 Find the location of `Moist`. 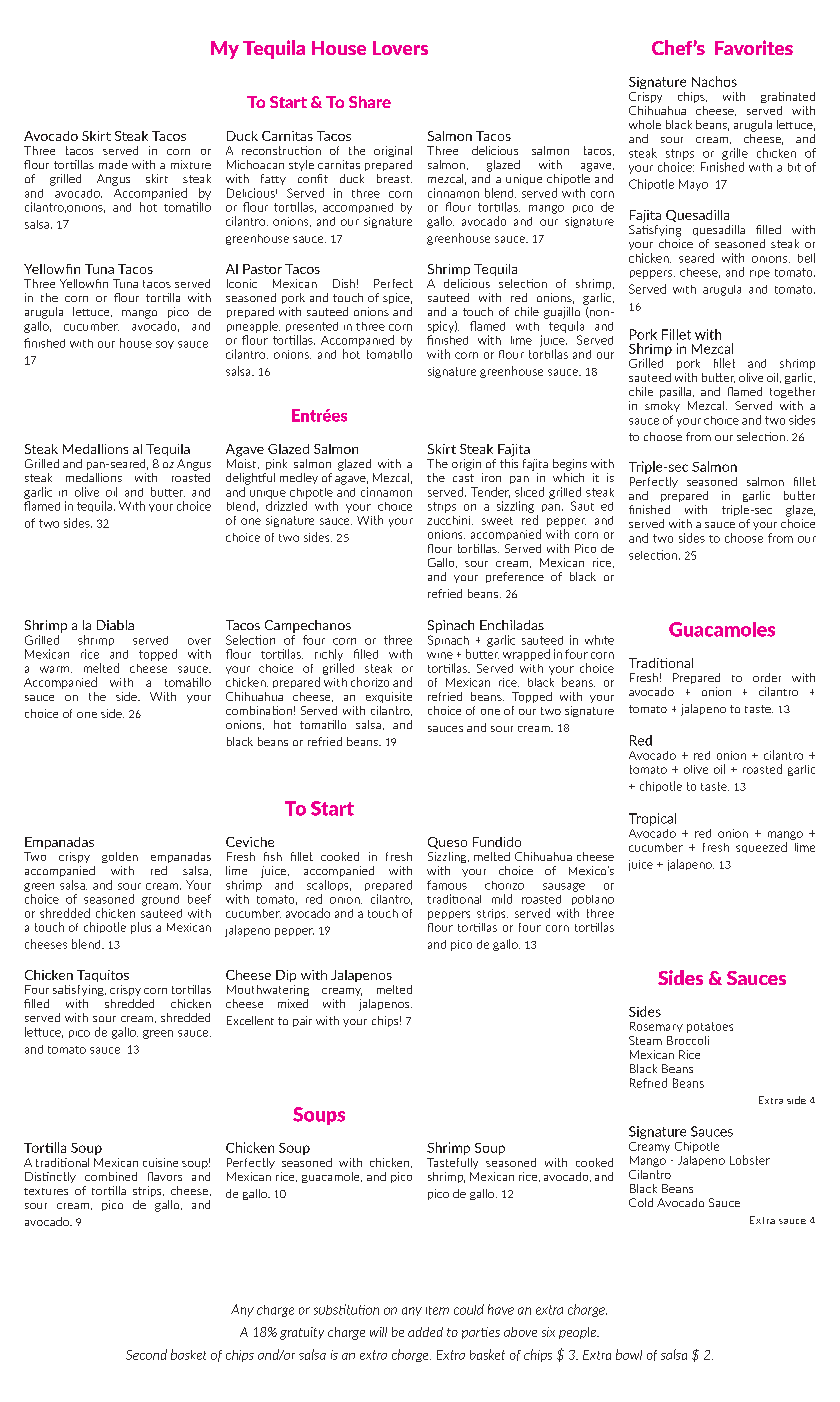

Moist is located at coordinates (243, 464).
